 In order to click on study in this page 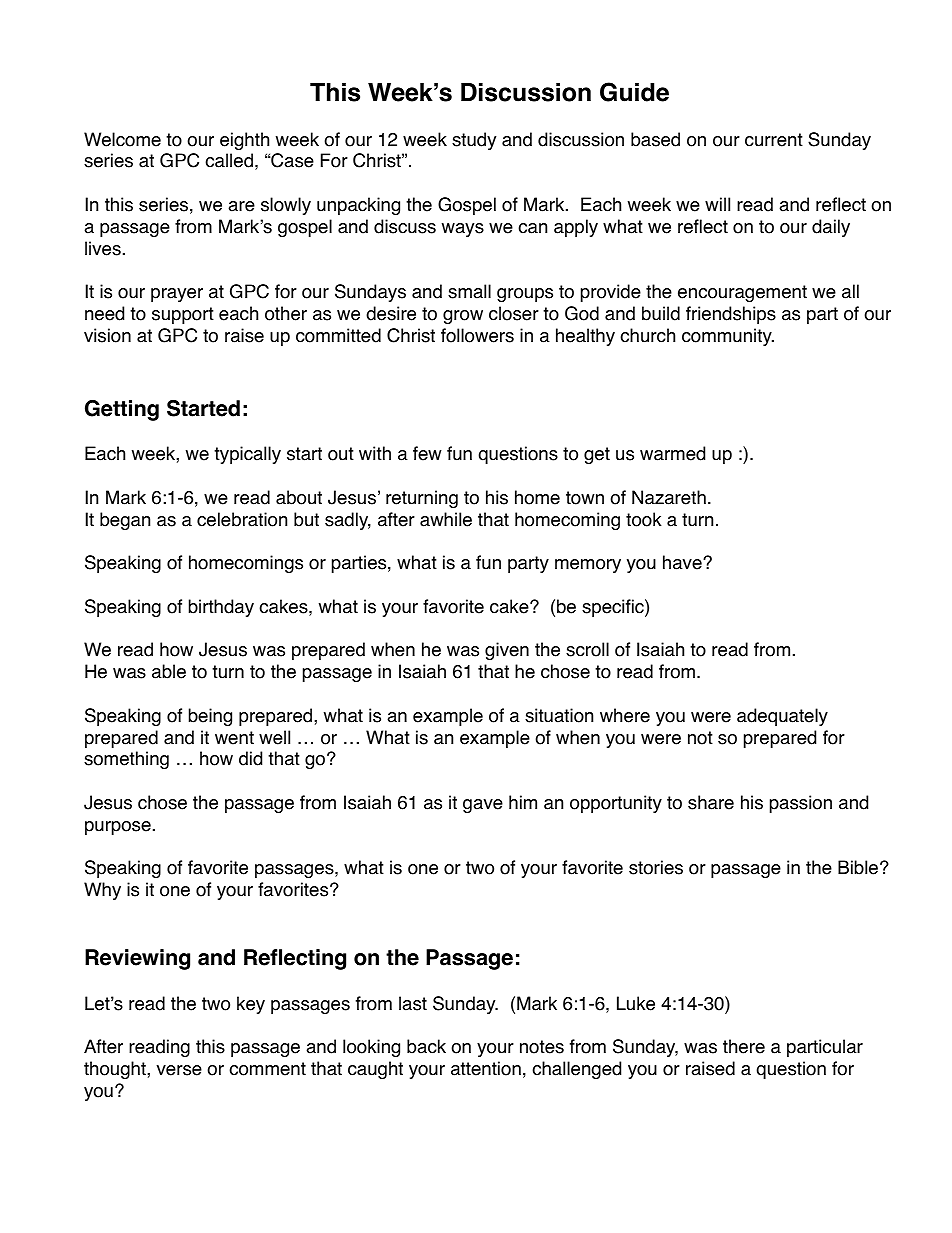, I will do `click(474, 141)`.
